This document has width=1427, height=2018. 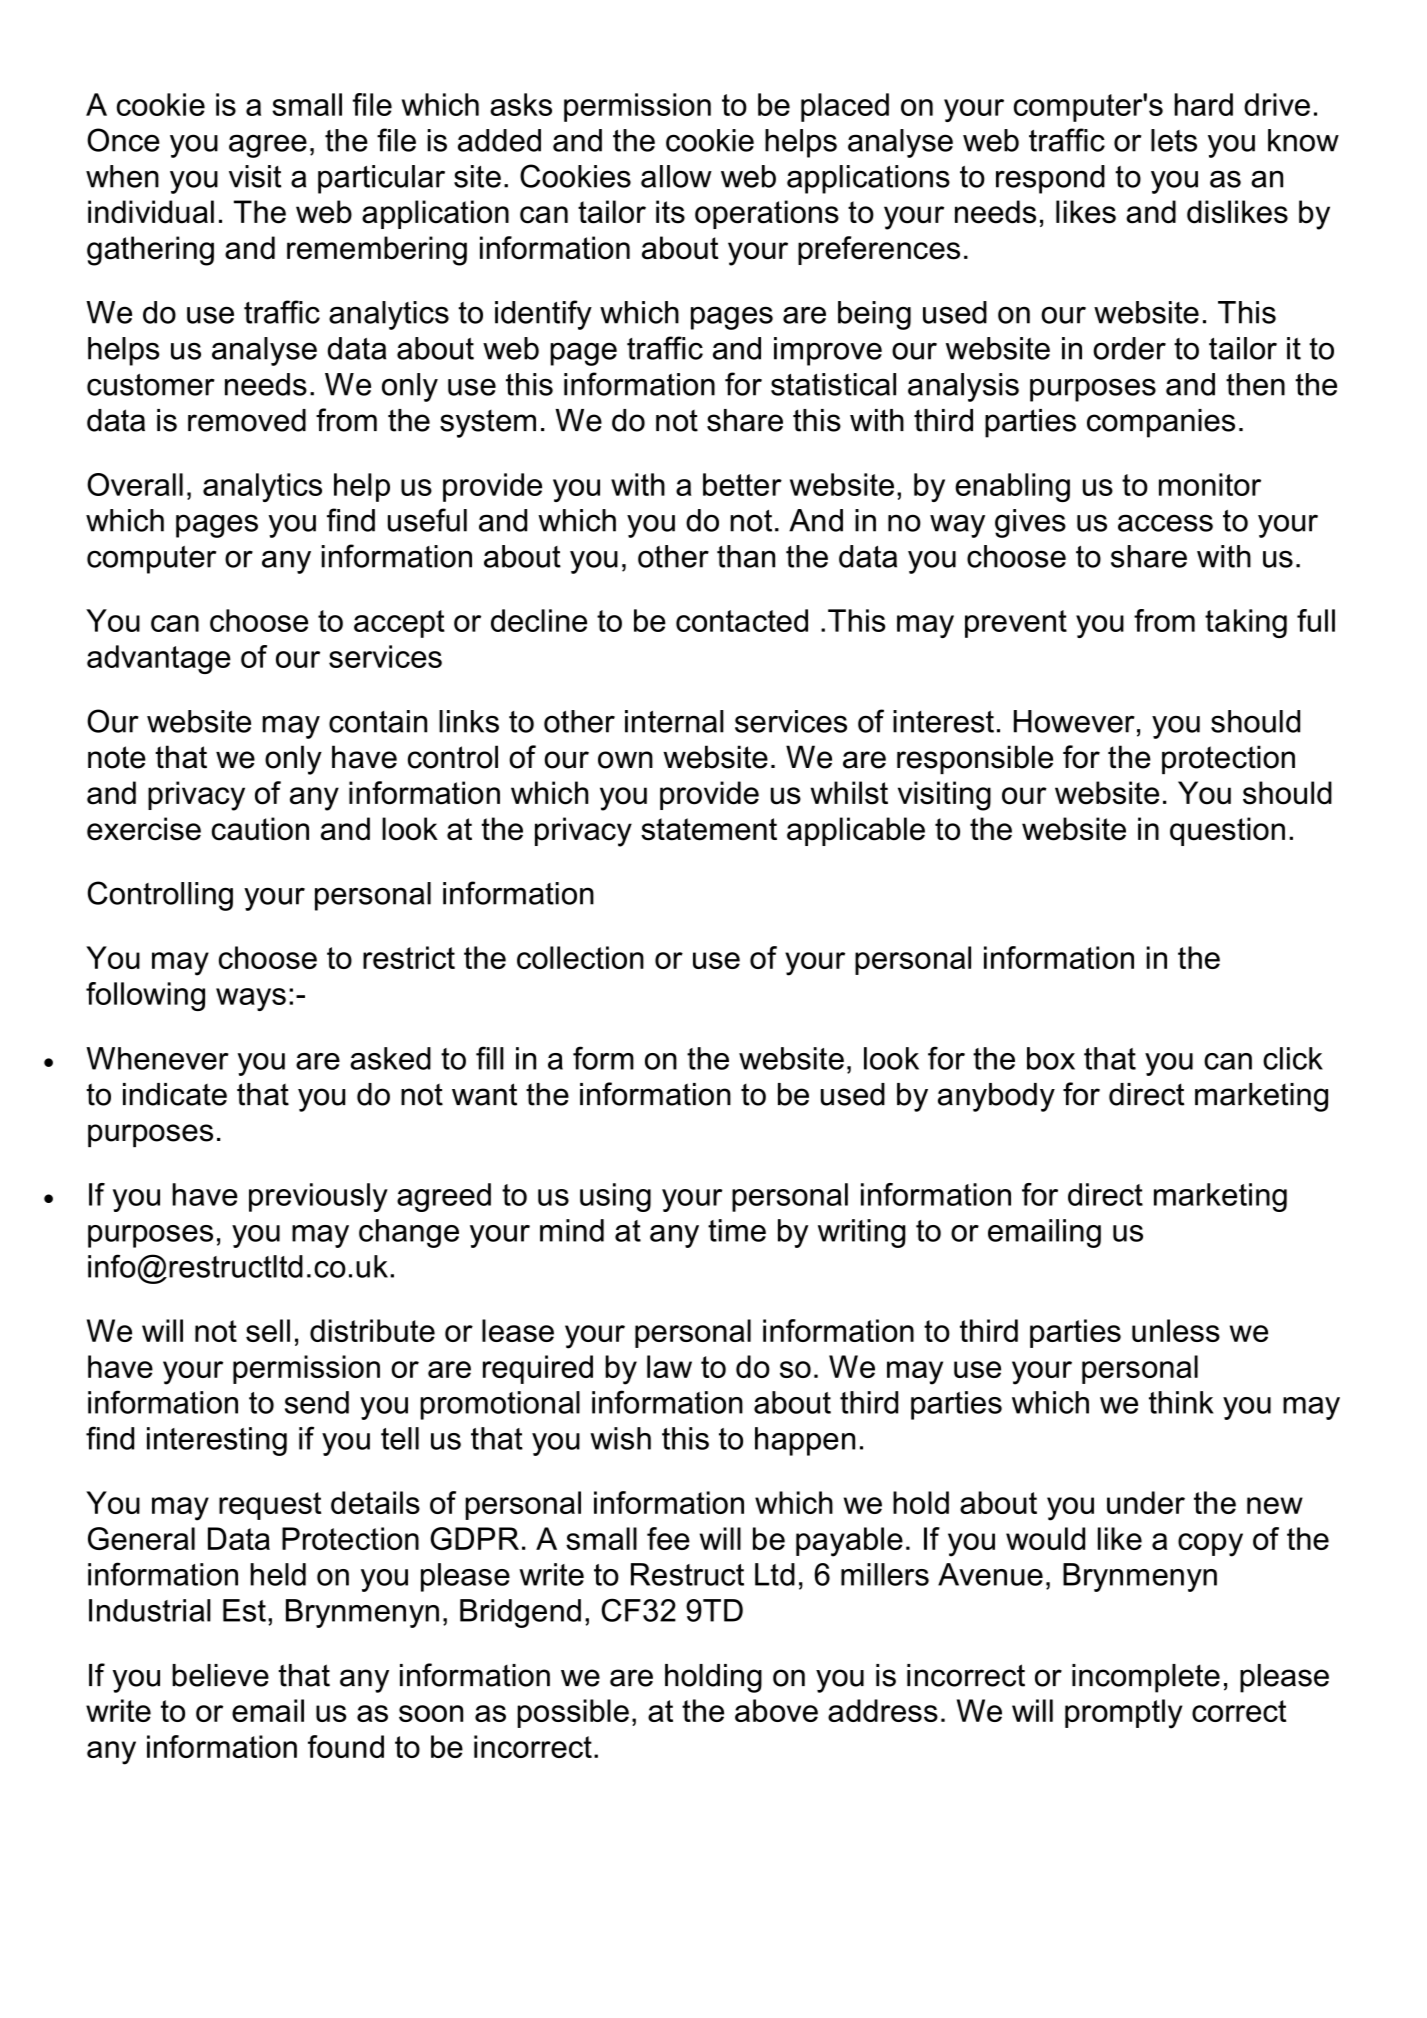 I want to click on caution, so click(x=260, y=829).
